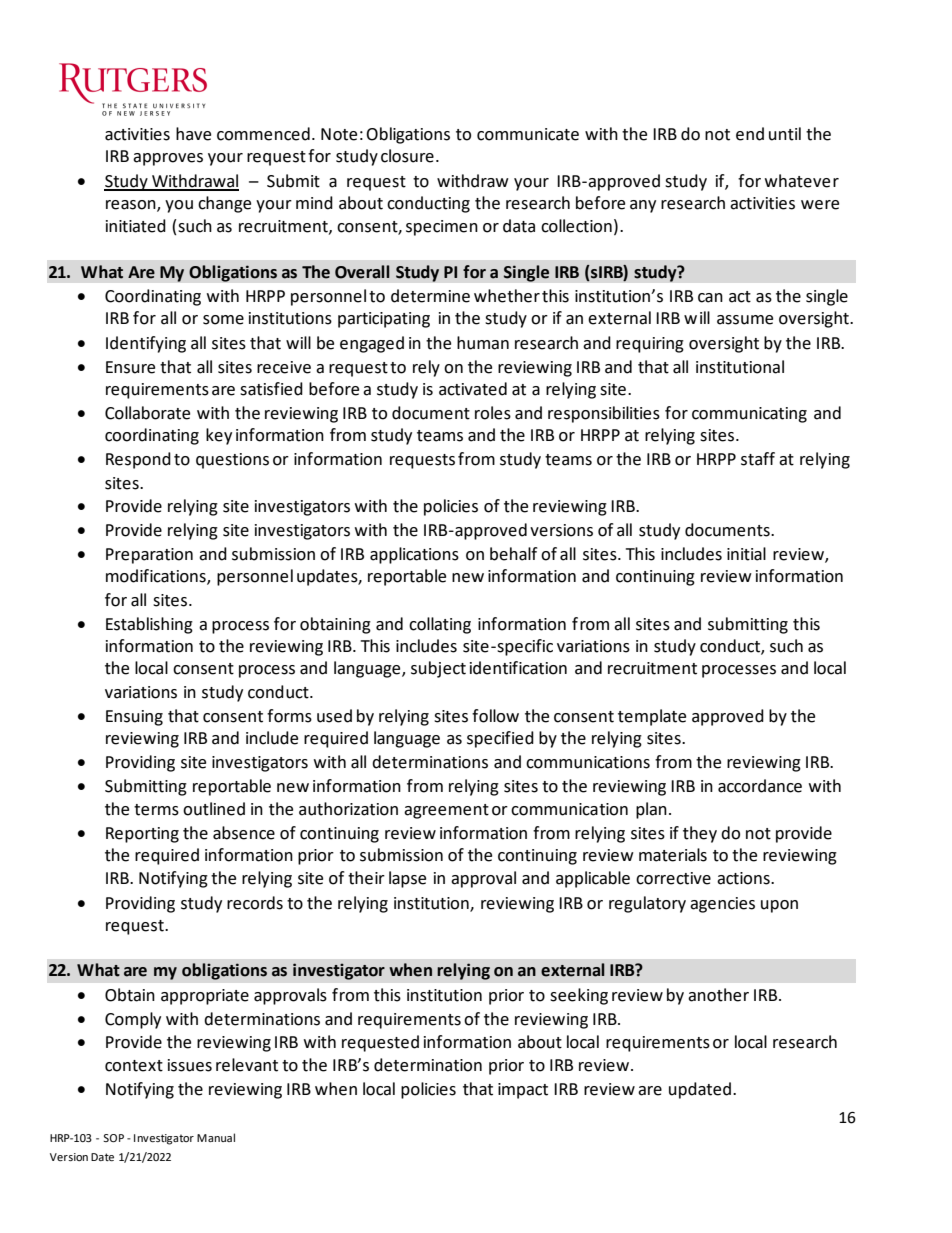 The image size is (952, 1233). I want to click on approves, so click(168, 159).
